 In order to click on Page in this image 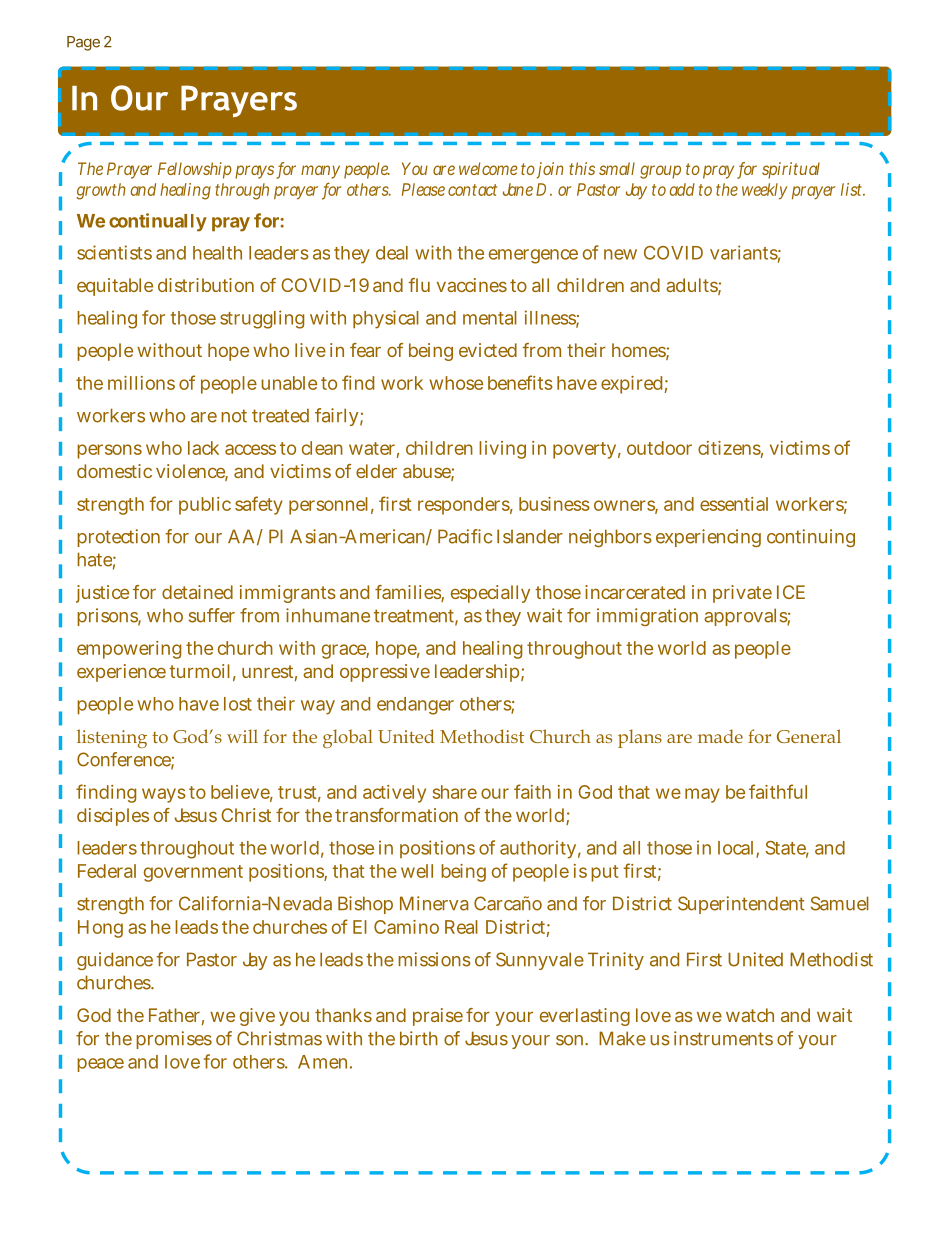, I will do `click(83, 43)`.
